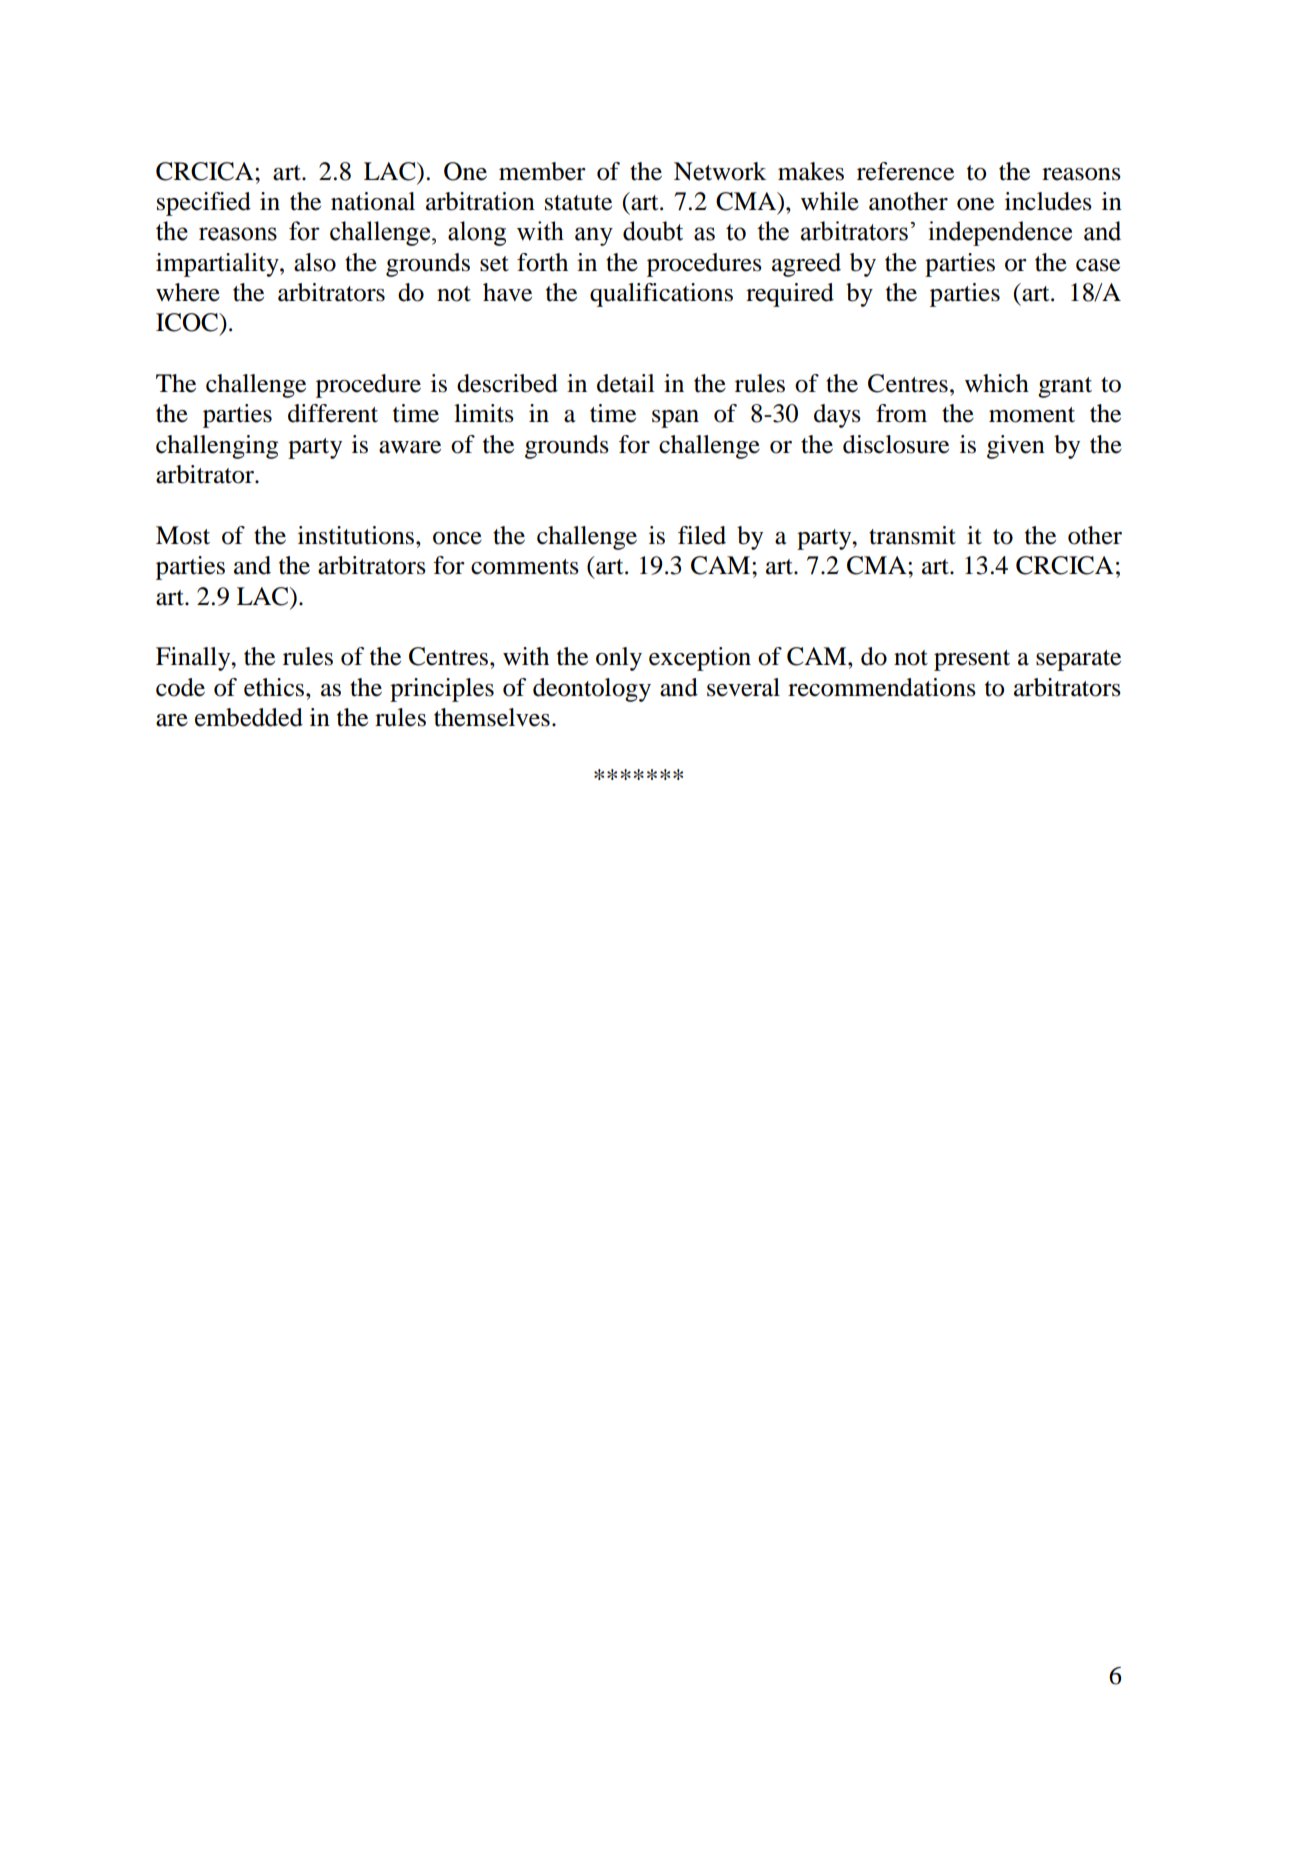 The image size is (1309, 1851). Describe the element at coordinates (217, 447) in the screenshot. I see `challenging` at that location.
